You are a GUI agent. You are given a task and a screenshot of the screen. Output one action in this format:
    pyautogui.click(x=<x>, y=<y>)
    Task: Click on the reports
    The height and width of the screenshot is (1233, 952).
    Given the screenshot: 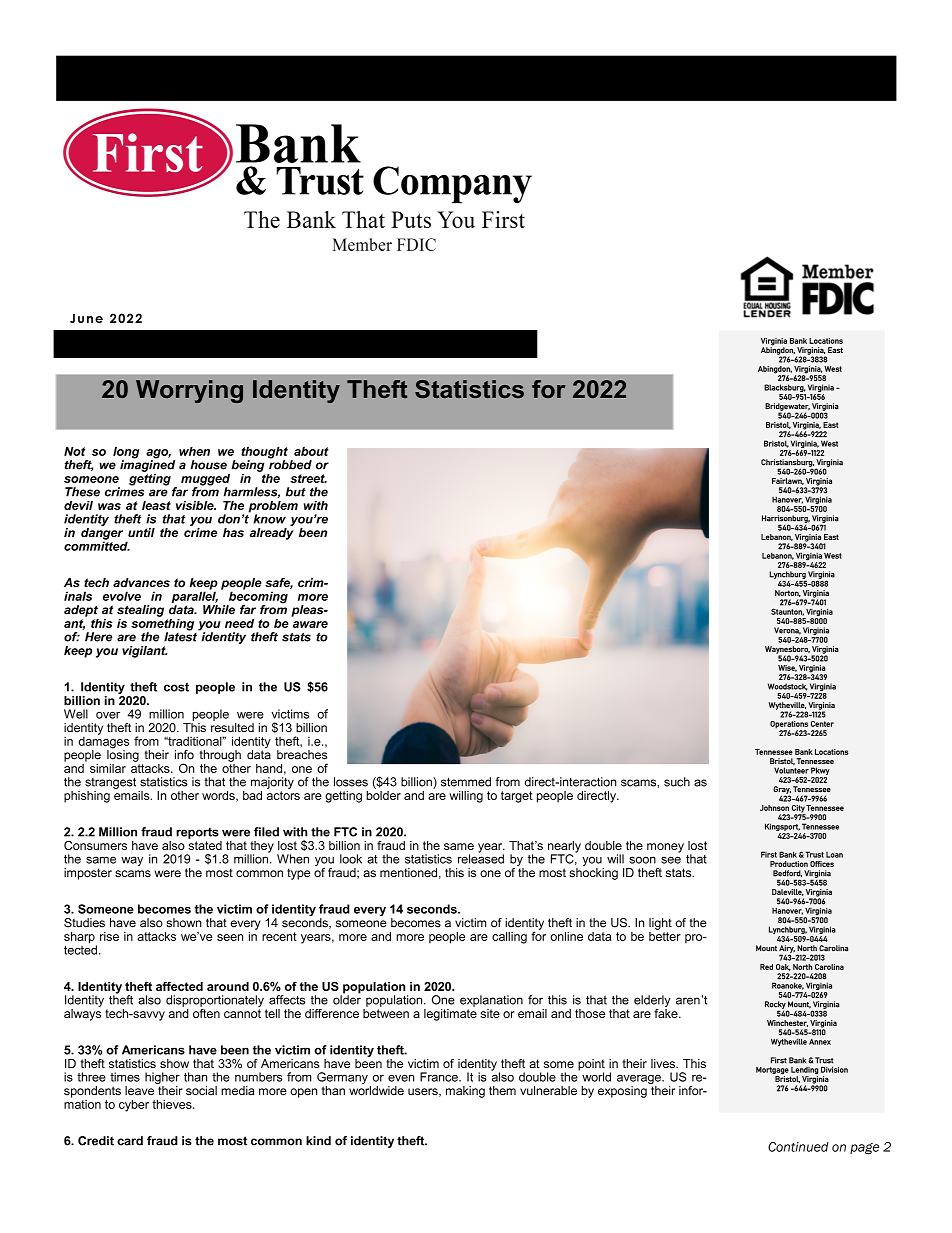 What is the action you would take?
    pyautogui.click(x=197, y=833)
